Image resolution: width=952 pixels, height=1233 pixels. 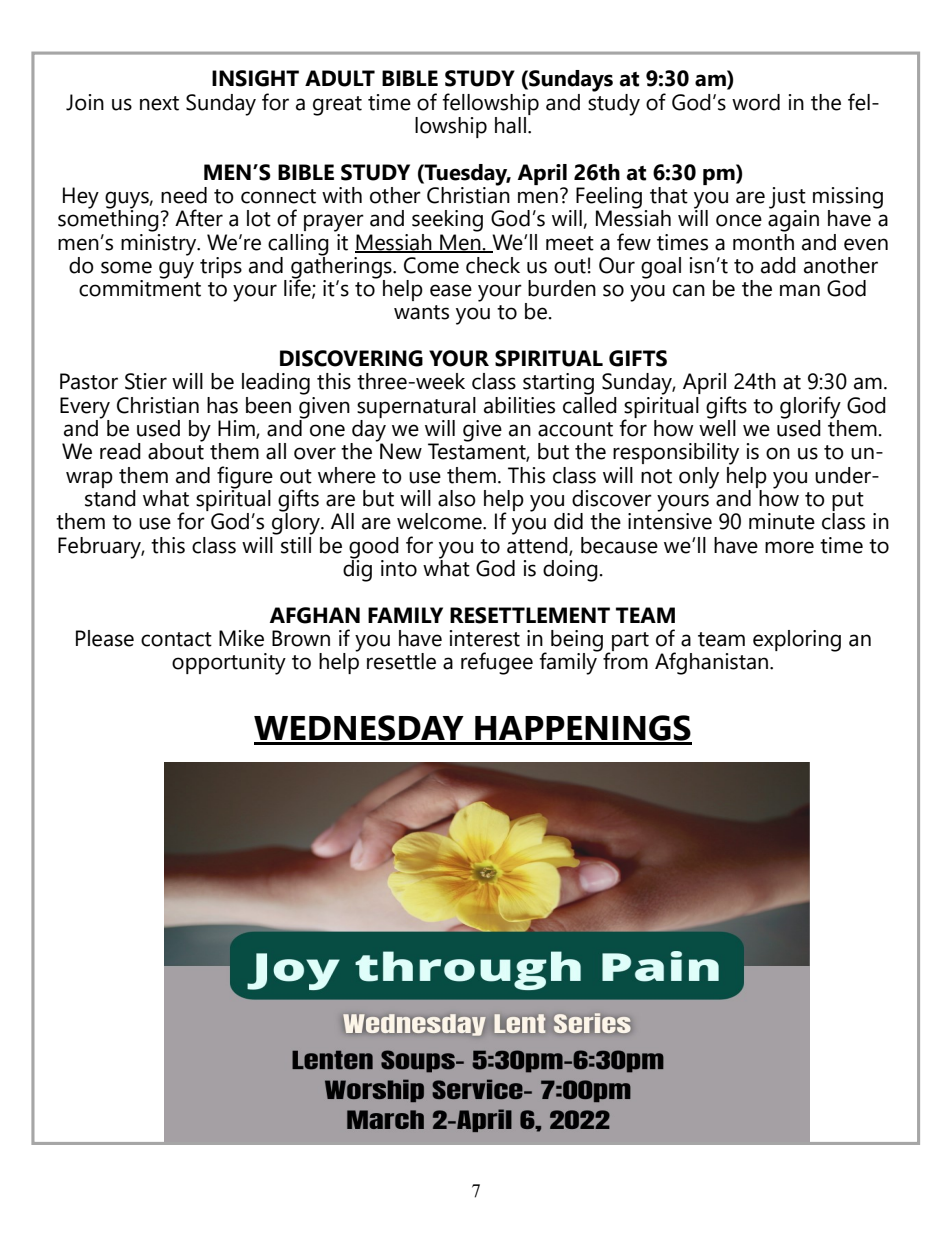 What do you see at coordinates (485, 638) in the image?
I see `interest` at bounding box center [485, 638].
